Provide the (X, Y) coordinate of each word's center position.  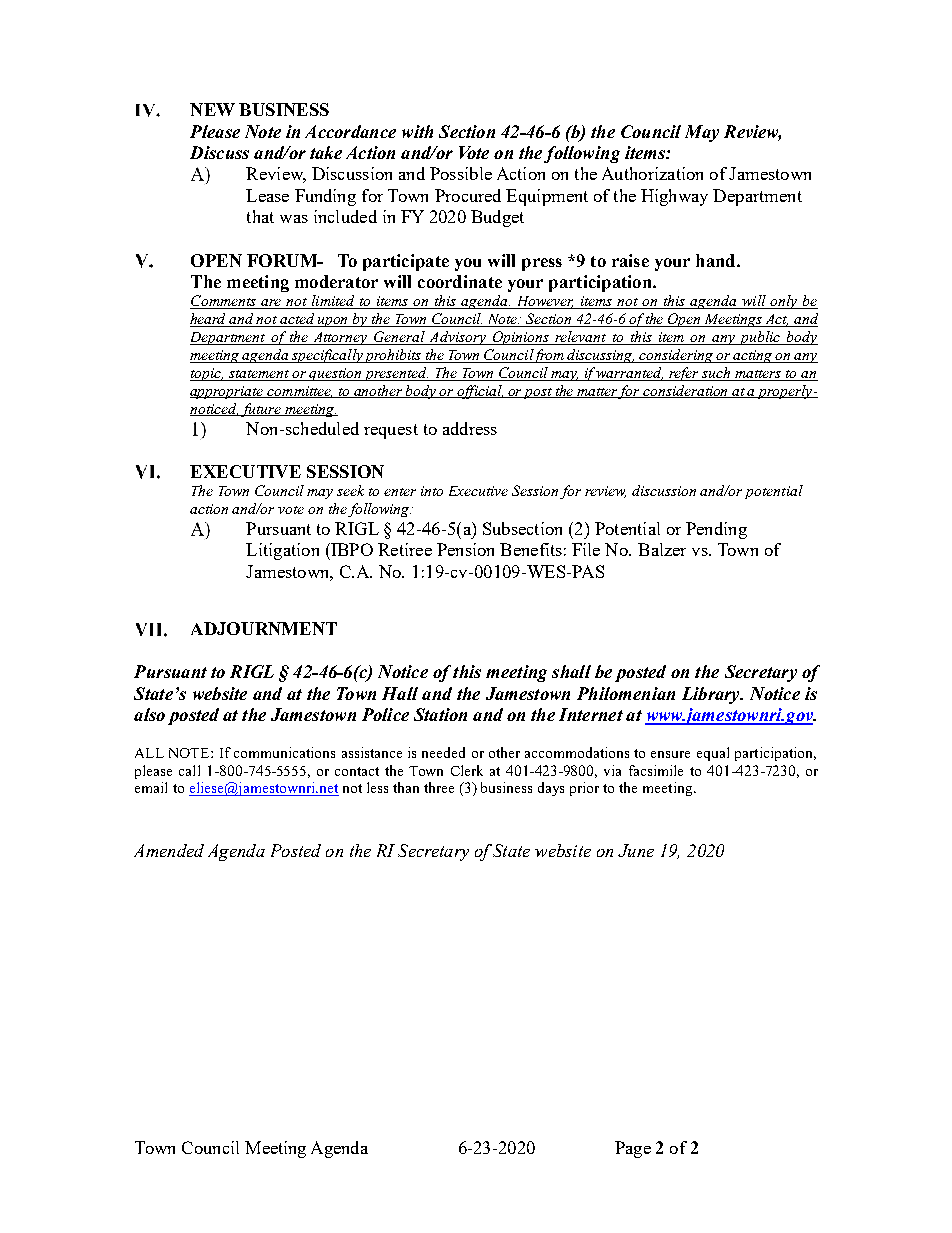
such (717, 374)
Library (712, 695)
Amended (169, 850)
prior (584, 789)
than (406, 787)
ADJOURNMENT (264, 628)
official (479, 392)
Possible (461, 173)
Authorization (652, 173)
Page (633, 1149)
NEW (212, 109)
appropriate (228, 392)
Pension (465, 549)
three (439, 787)
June (636, 850)
